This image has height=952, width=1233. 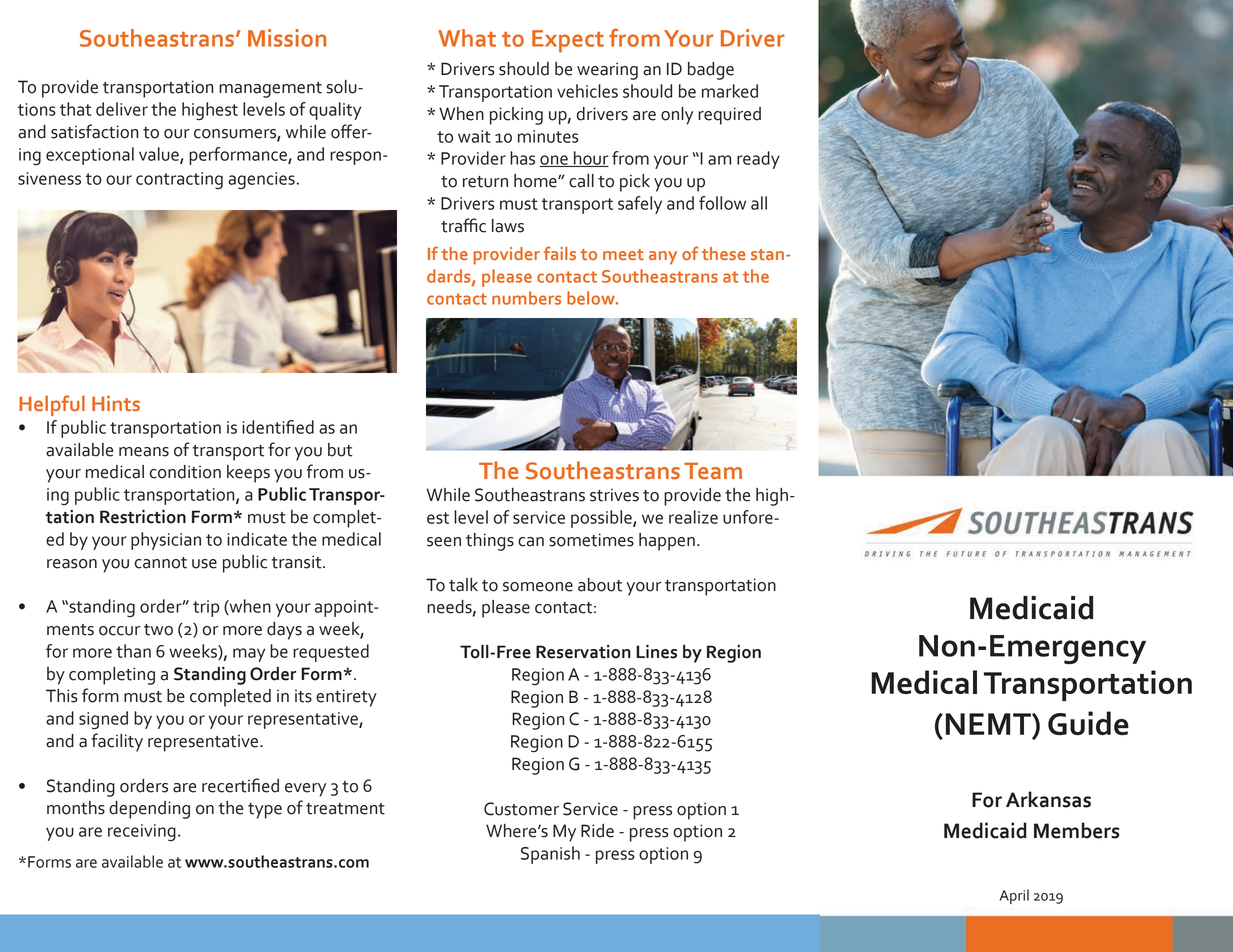 What do you see at coordinates (607, 71) in the image?
I see `wearing` at bounding box center [607, 71].
